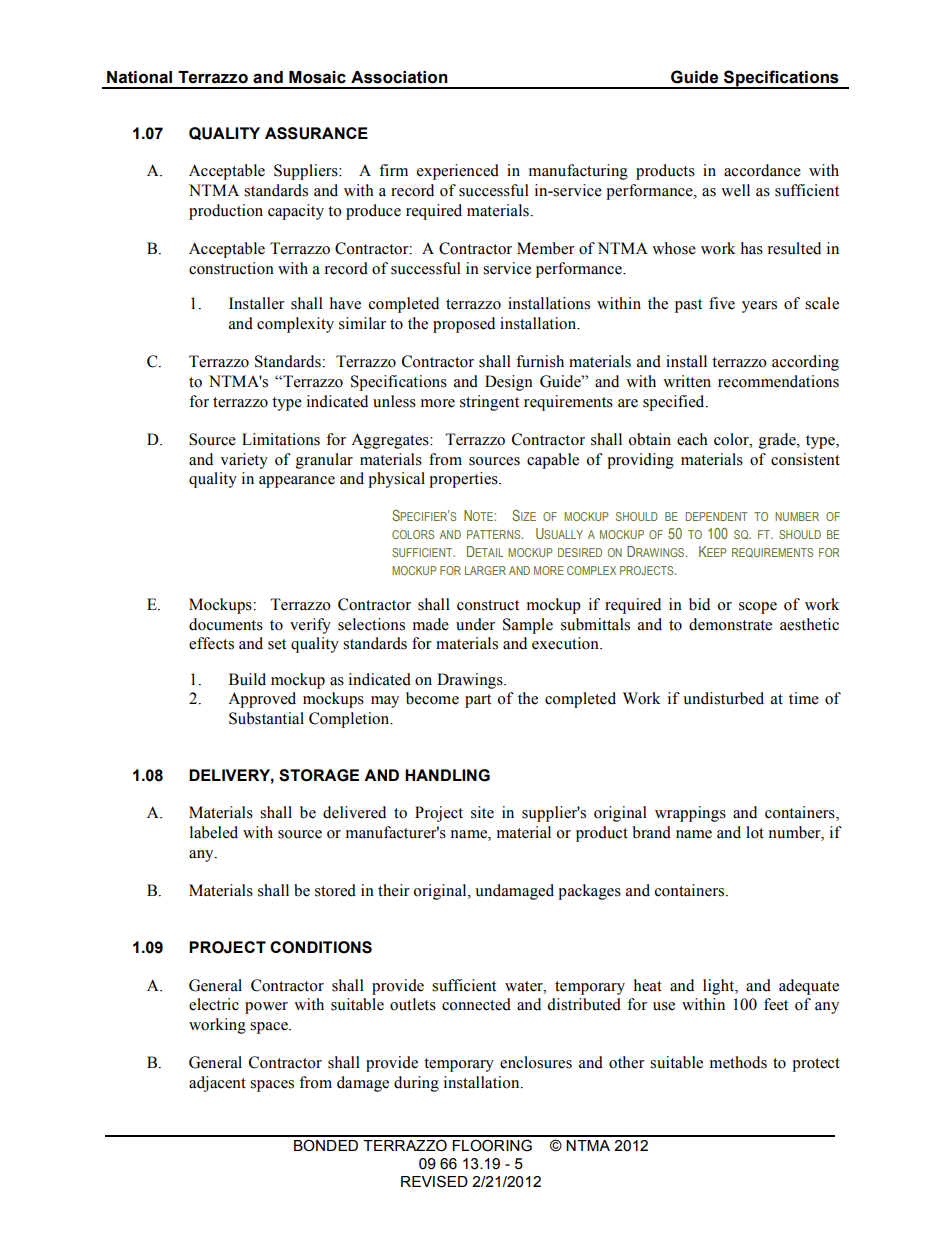  I want to click on National, so click(139, 77).
